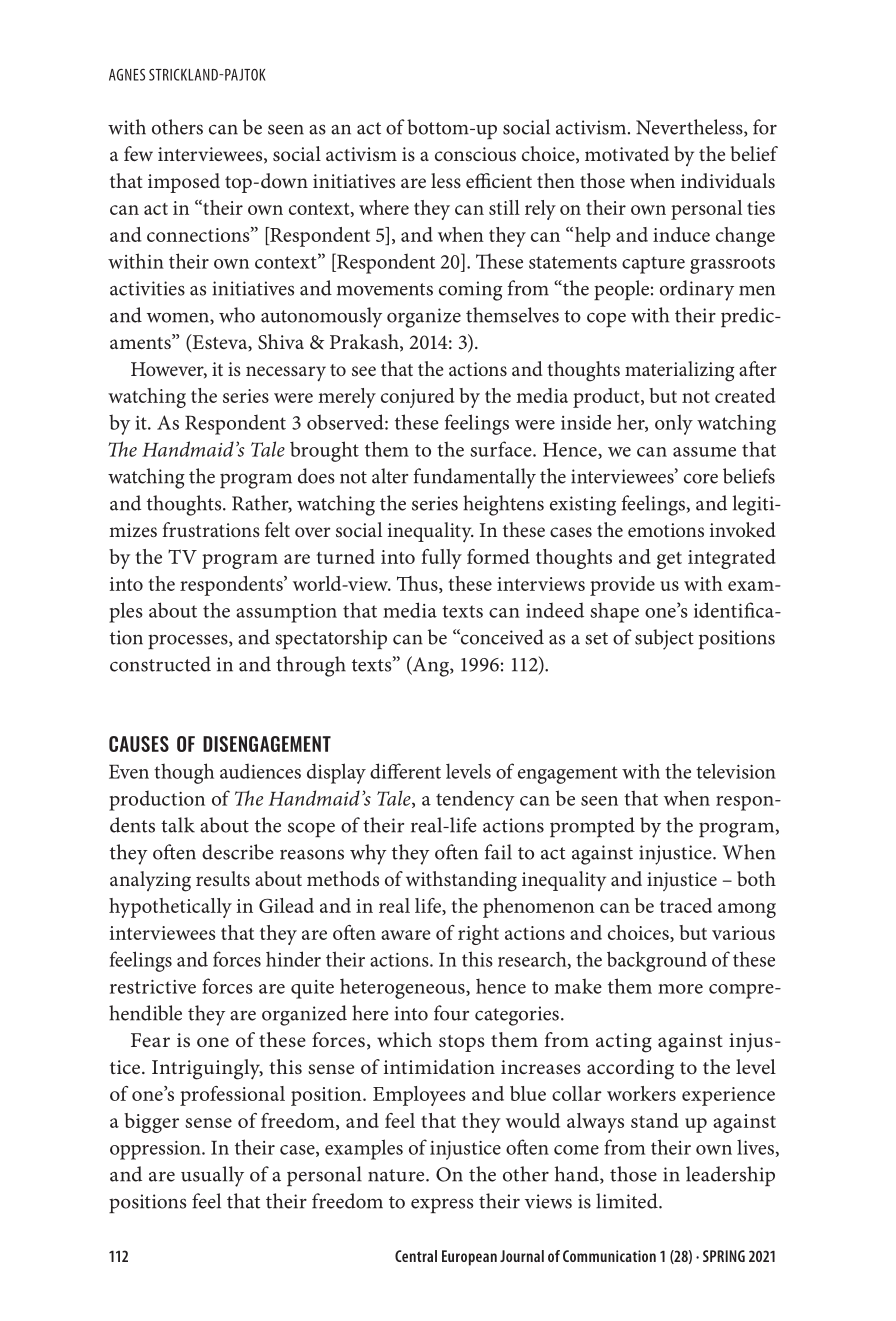 Image resolution: width=896 pixels, height=1321 pixels. Describe the element at coordinates (160, 664) in the page. I see `constructed` at that location.
